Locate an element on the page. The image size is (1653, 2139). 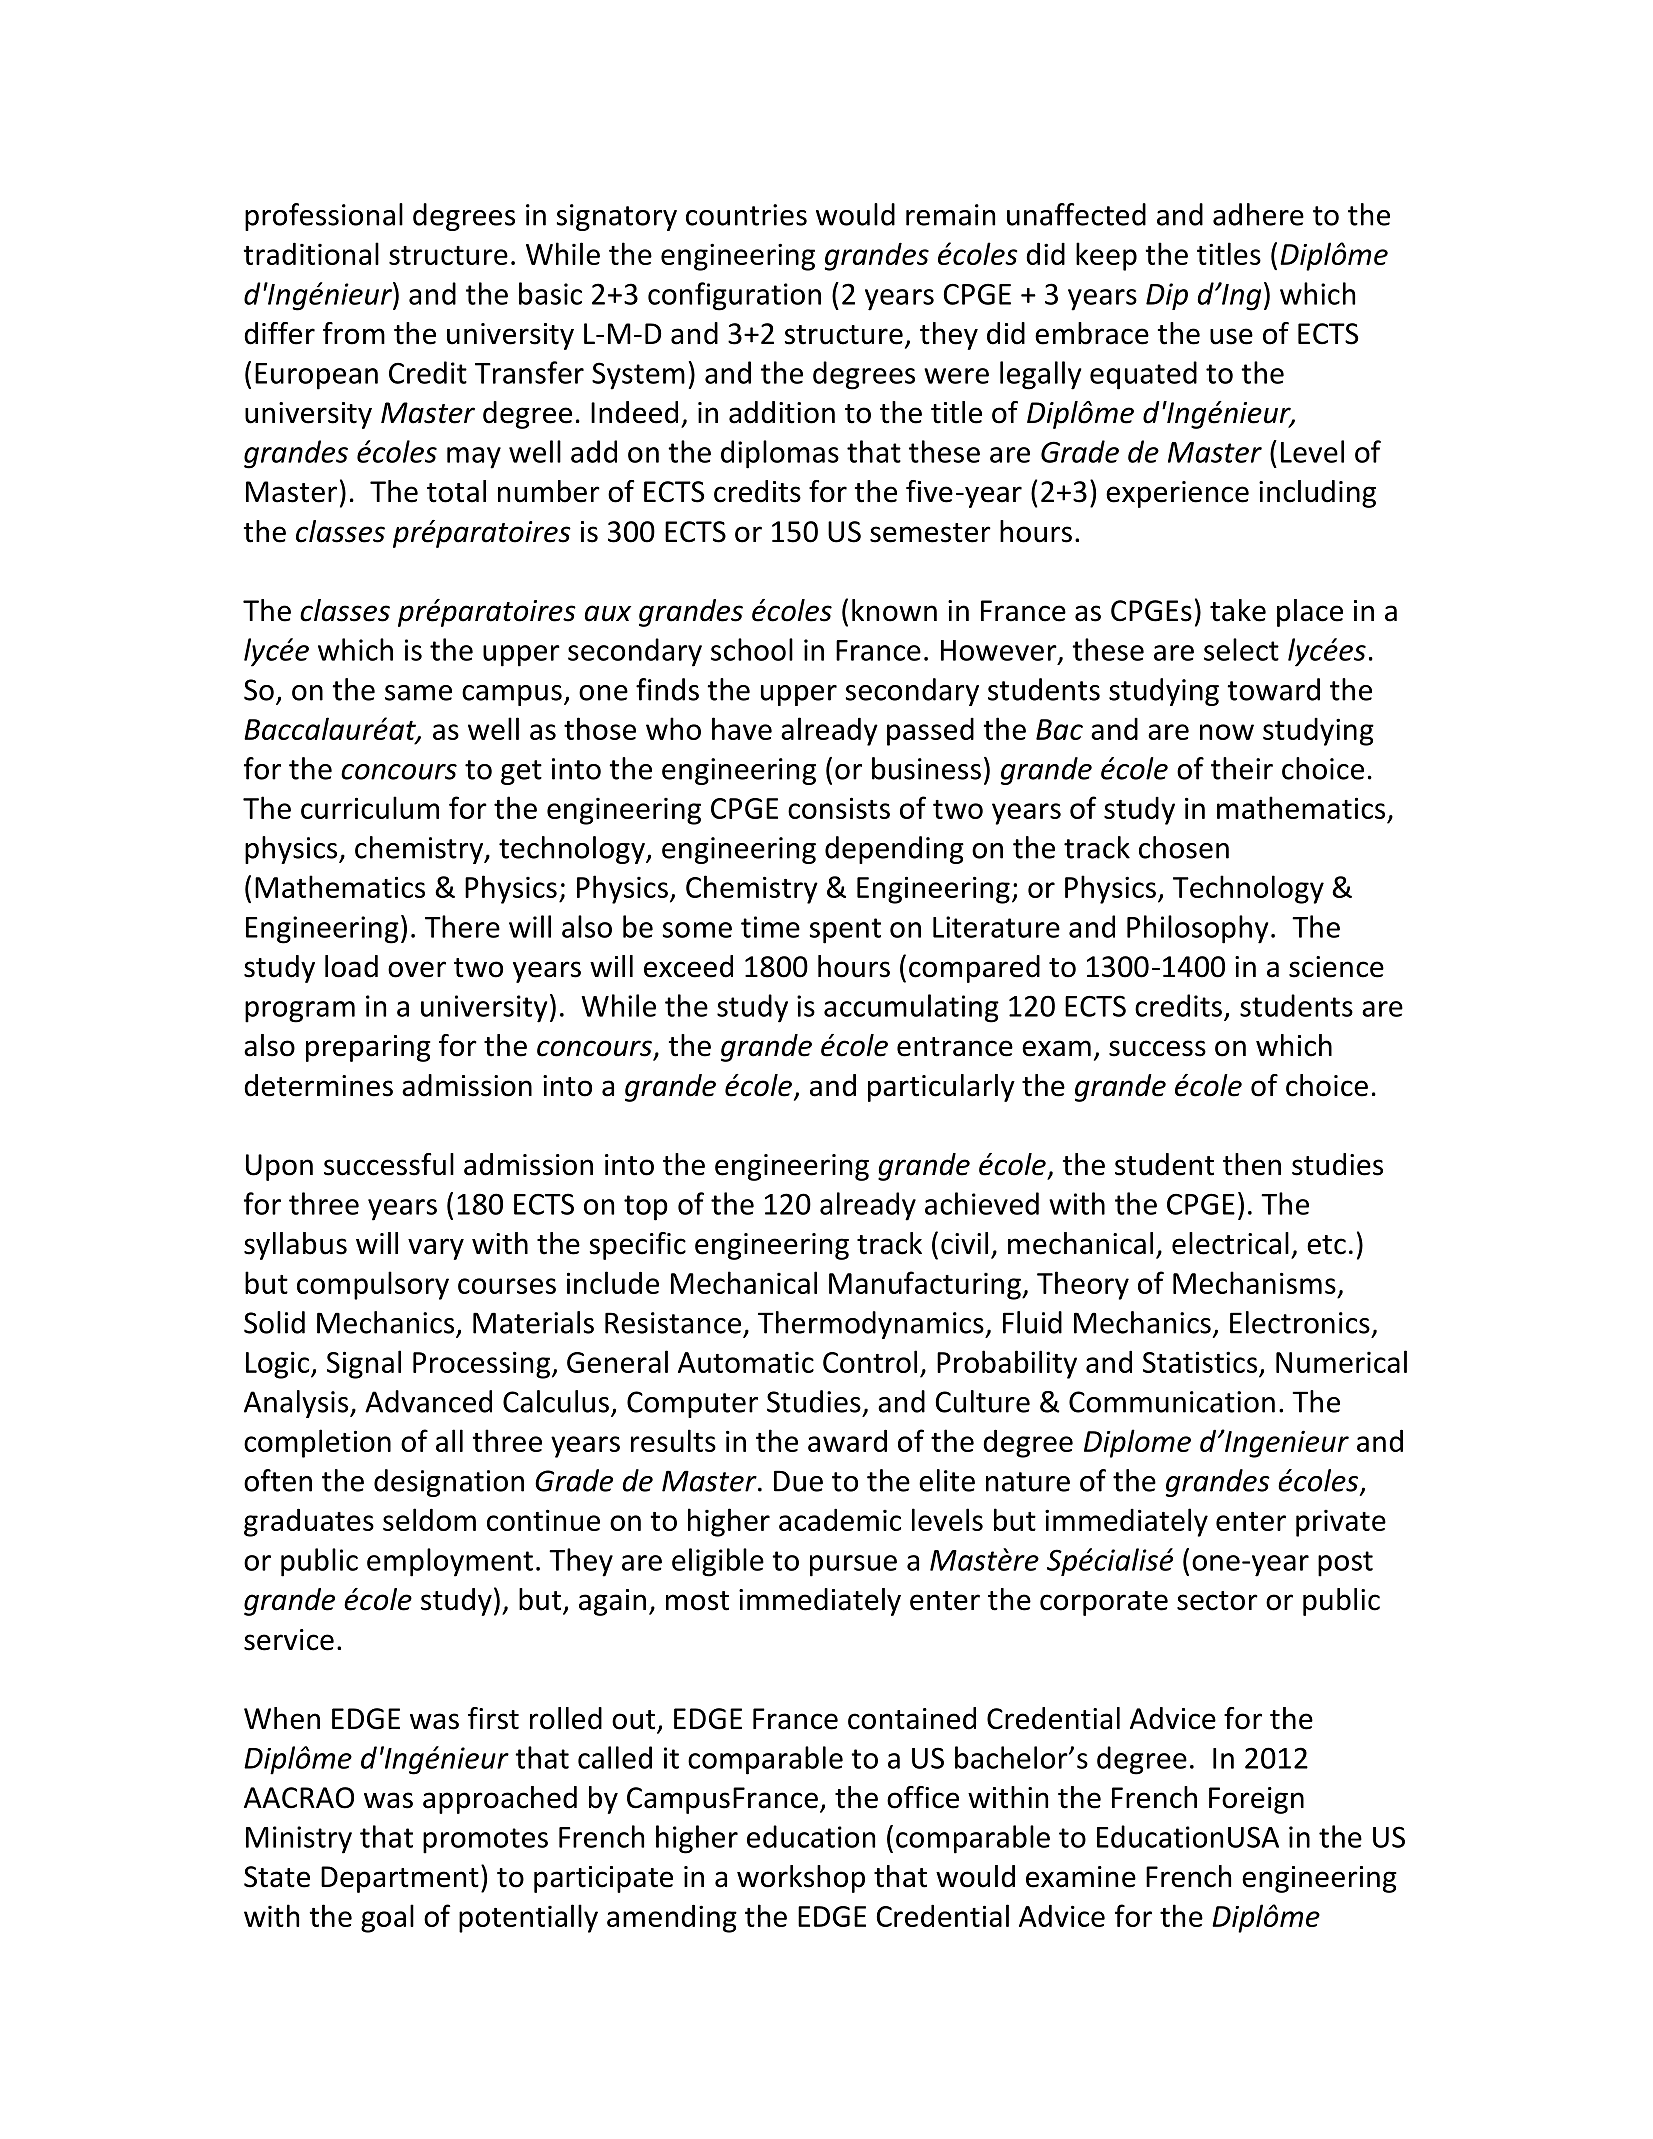
adhere is located at coordinates (1258, 214).
